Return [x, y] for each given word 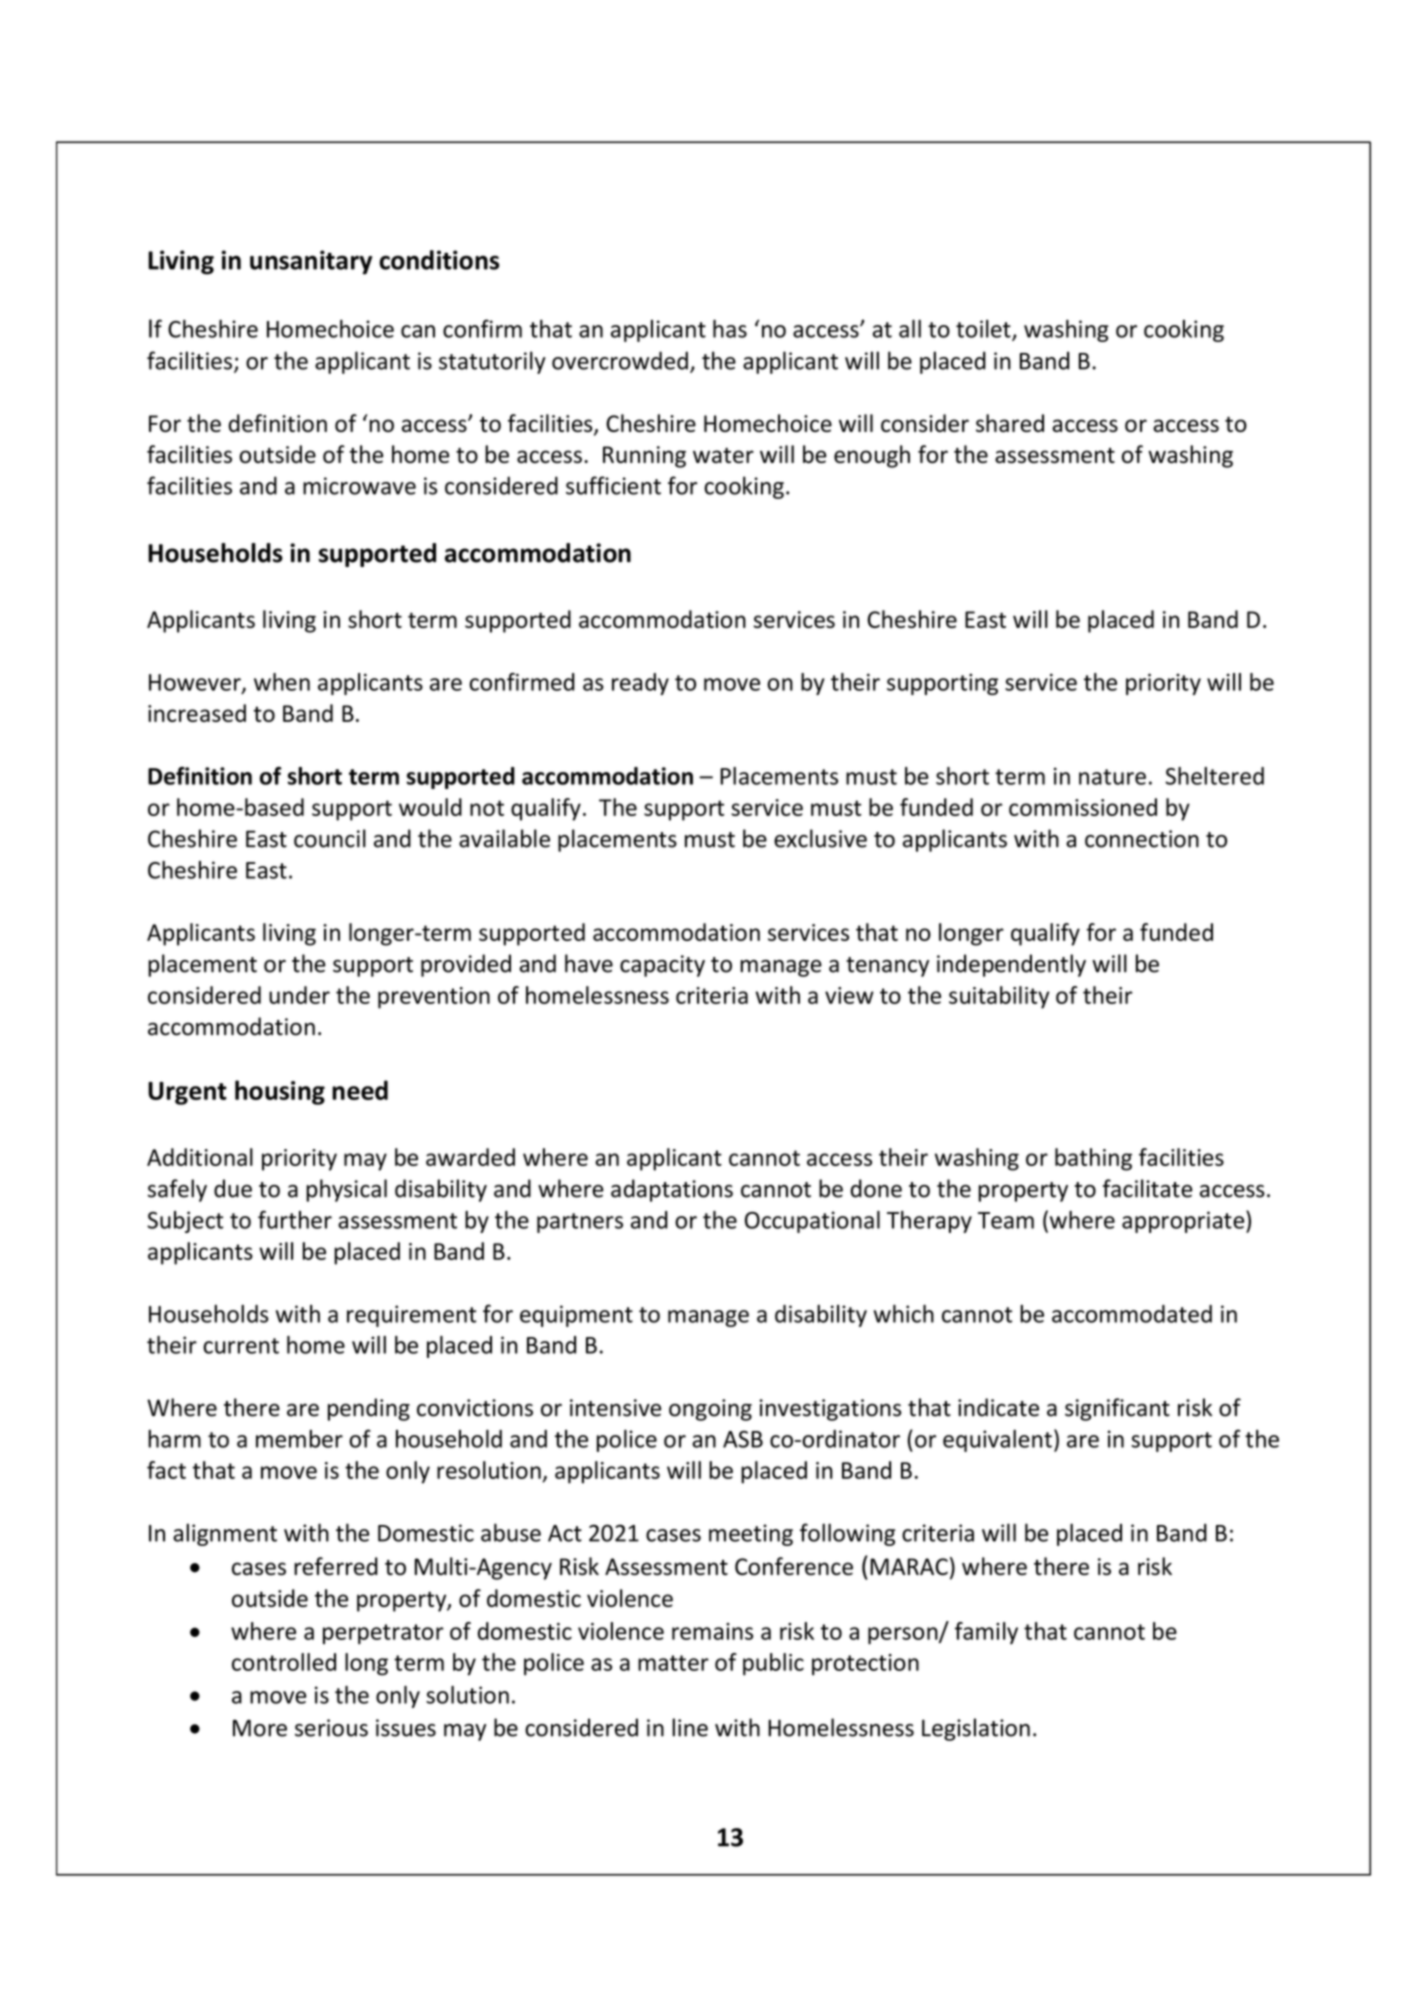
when [282, 682]
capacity [662, 966]
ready [640, 684]
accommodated [1132, 1314]
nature [1112, 777]
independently [1011, 965]
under [299, 995]
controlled [284, 1662]
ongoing [710, 1410]
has [730, 328]
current [241, 1346]
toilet [984, 330]
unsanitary [311, 262]
